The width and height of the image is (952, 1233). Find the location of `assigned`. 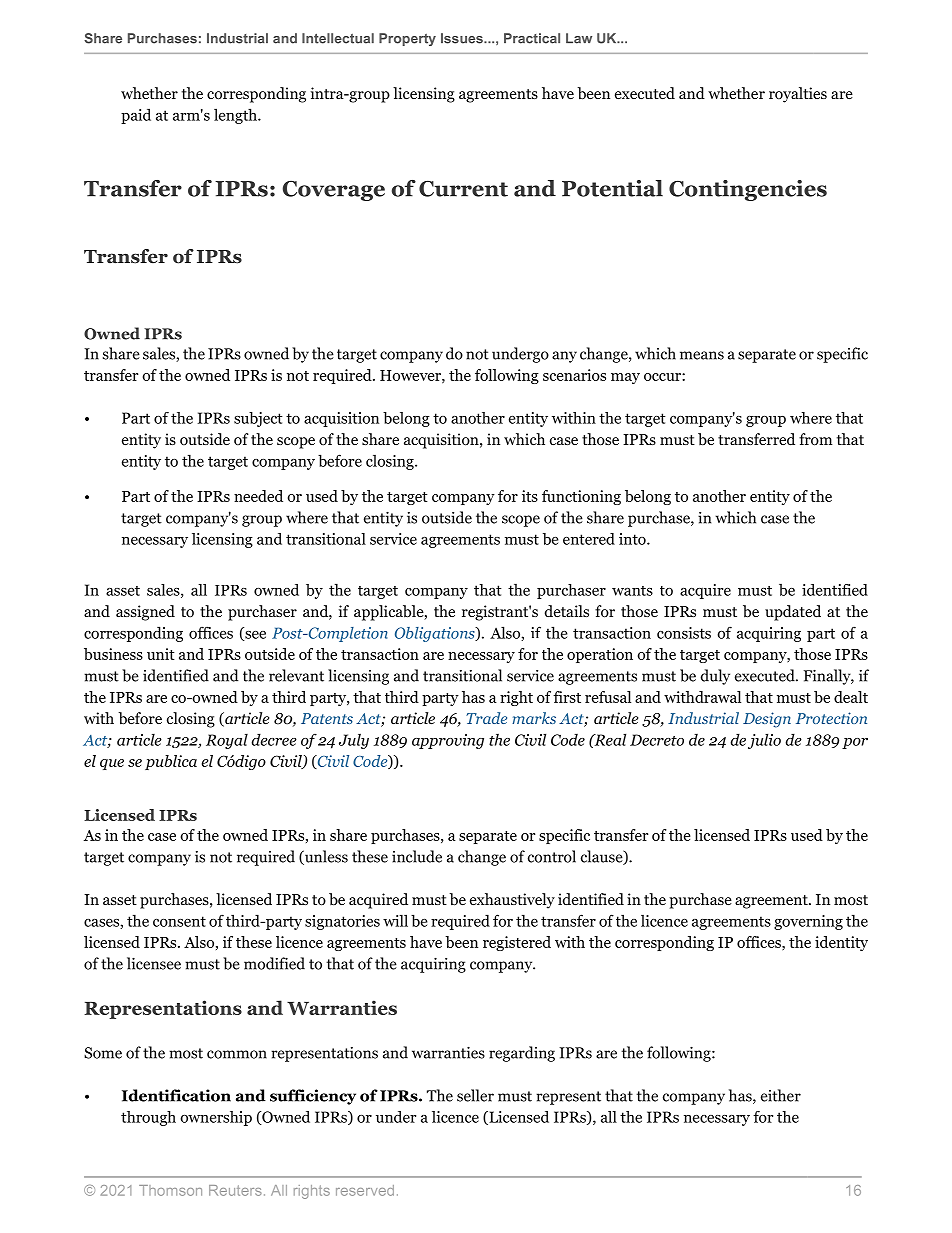

assigned is located at coordinates (145, 613).
